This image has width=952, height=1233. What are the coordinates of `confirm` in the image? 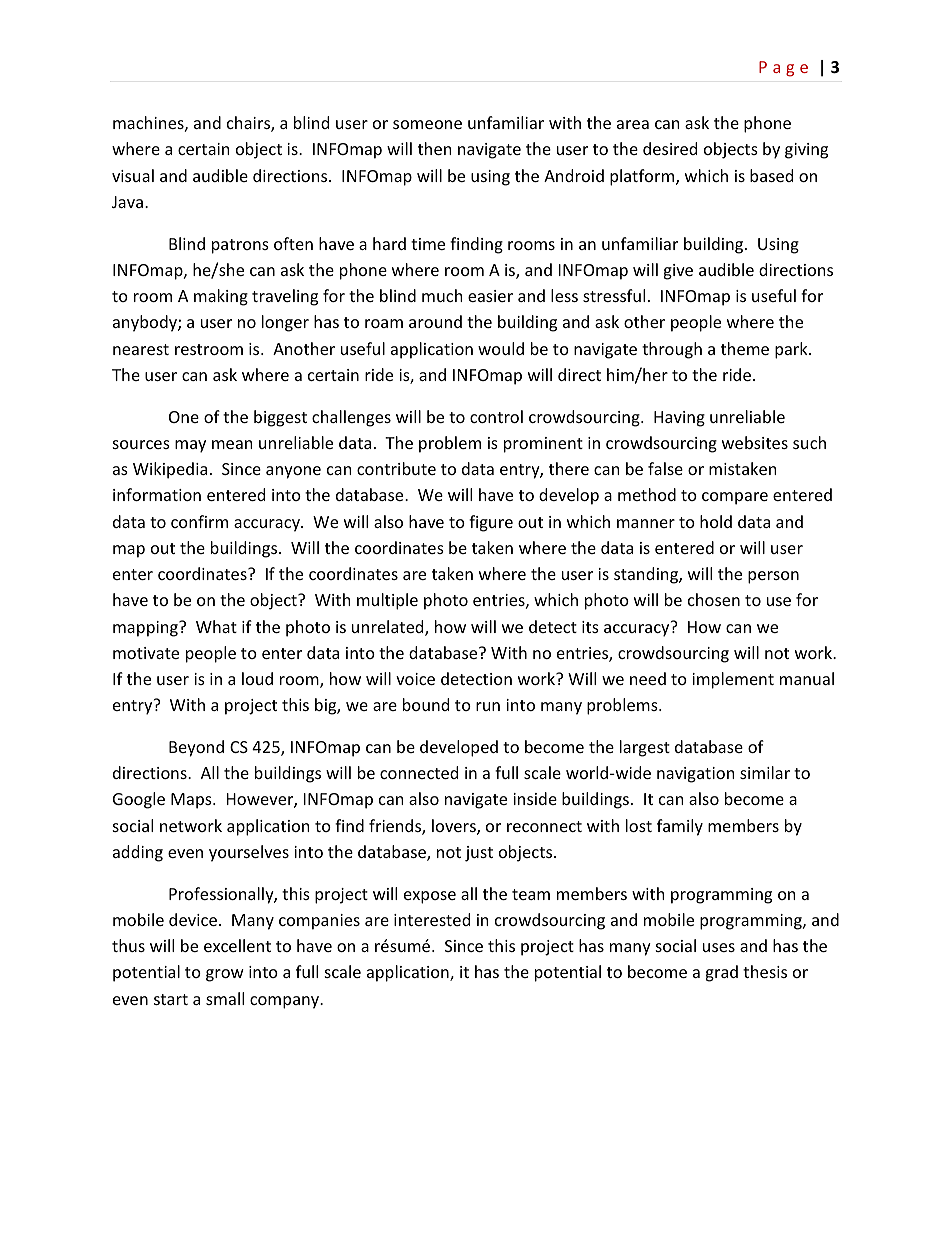 It's located at (199, 521).
